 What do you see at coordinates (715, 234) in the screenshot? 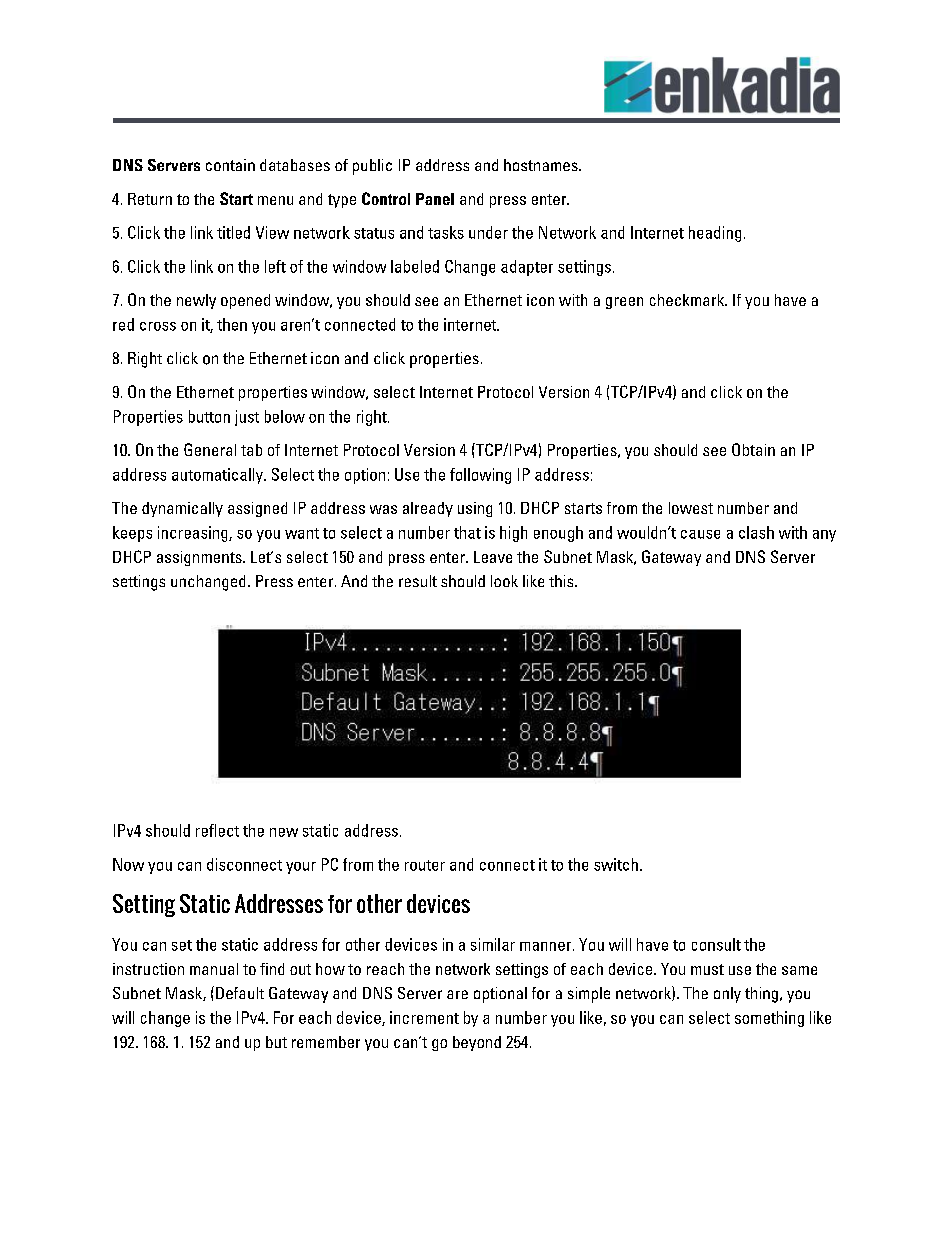
I see `heading` at bounding box center [715, 234].
